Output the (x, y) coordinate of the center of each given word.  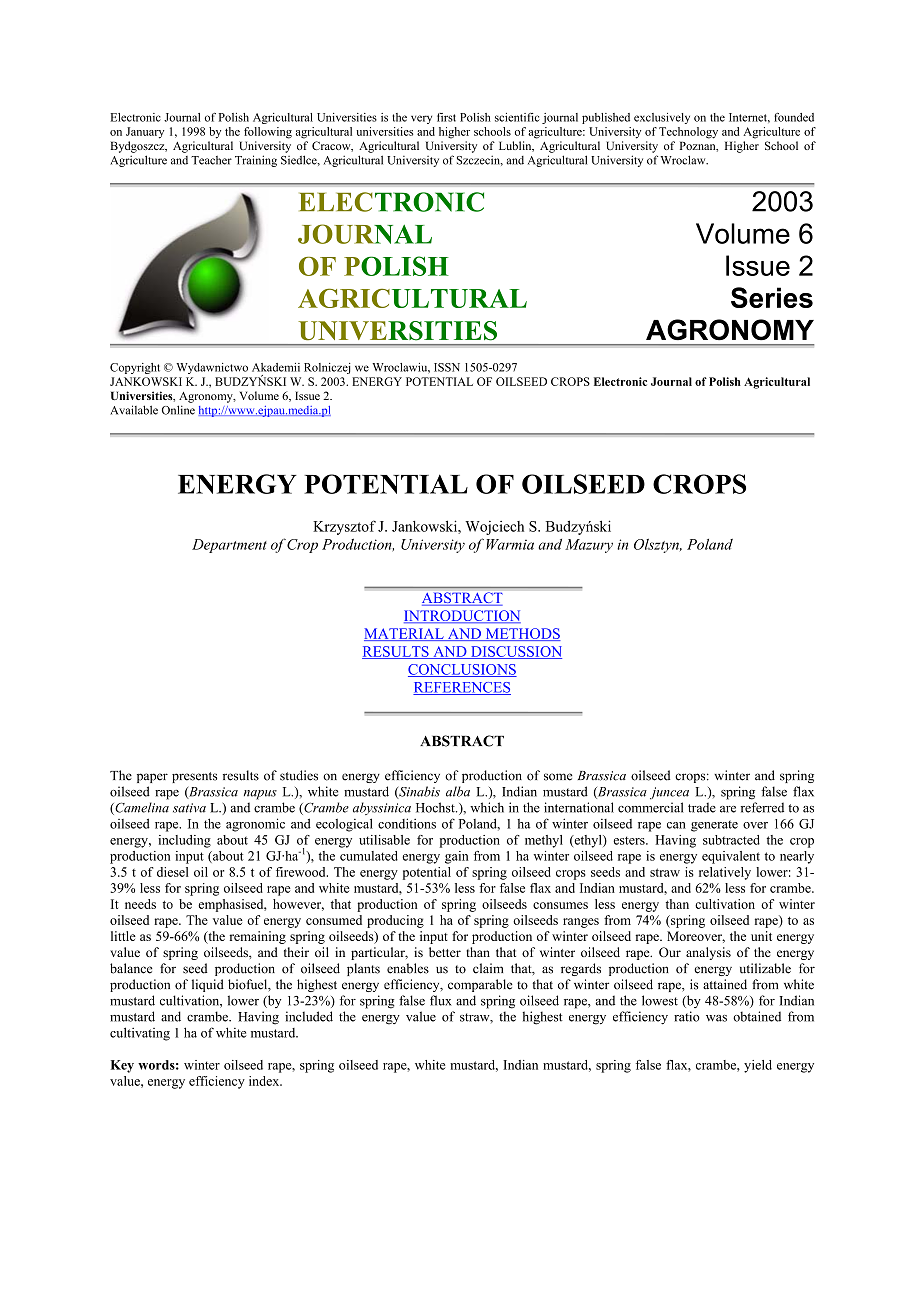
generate (714, 826)
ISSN (447, 367)
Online (178, 410)
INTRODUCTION (462, 616)
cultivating (140, 1034)
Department (229, 546)
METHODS (522, 634)
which (487, 807)
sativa (189, 808)
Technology (688, 133)
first (446, 117)
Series (772, 297)
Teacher (211, 160)
